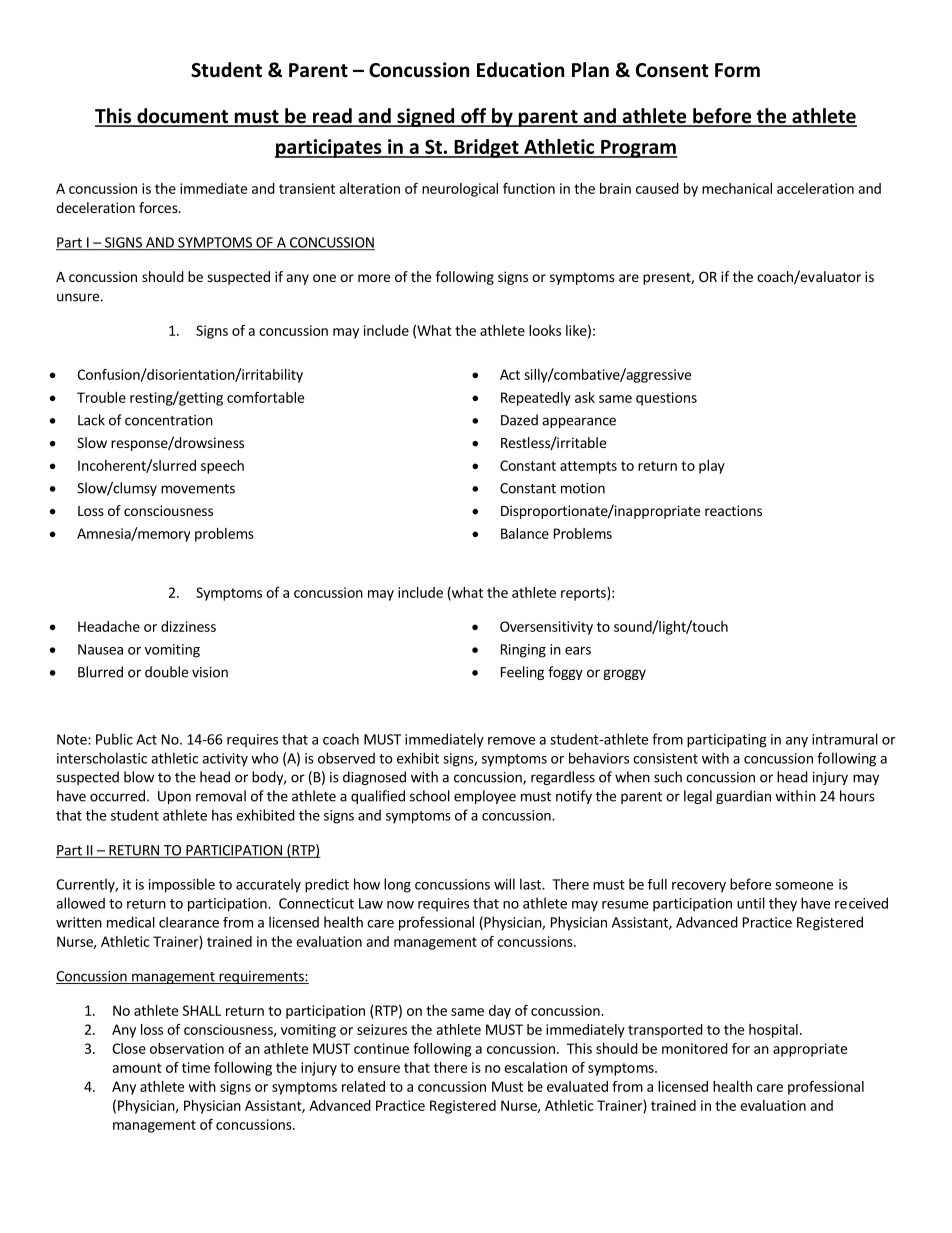 The image size is (952, 1233). What do you see at coordinates (182, 117) in the document?
I see `document` at bounding box center [182, 117].
